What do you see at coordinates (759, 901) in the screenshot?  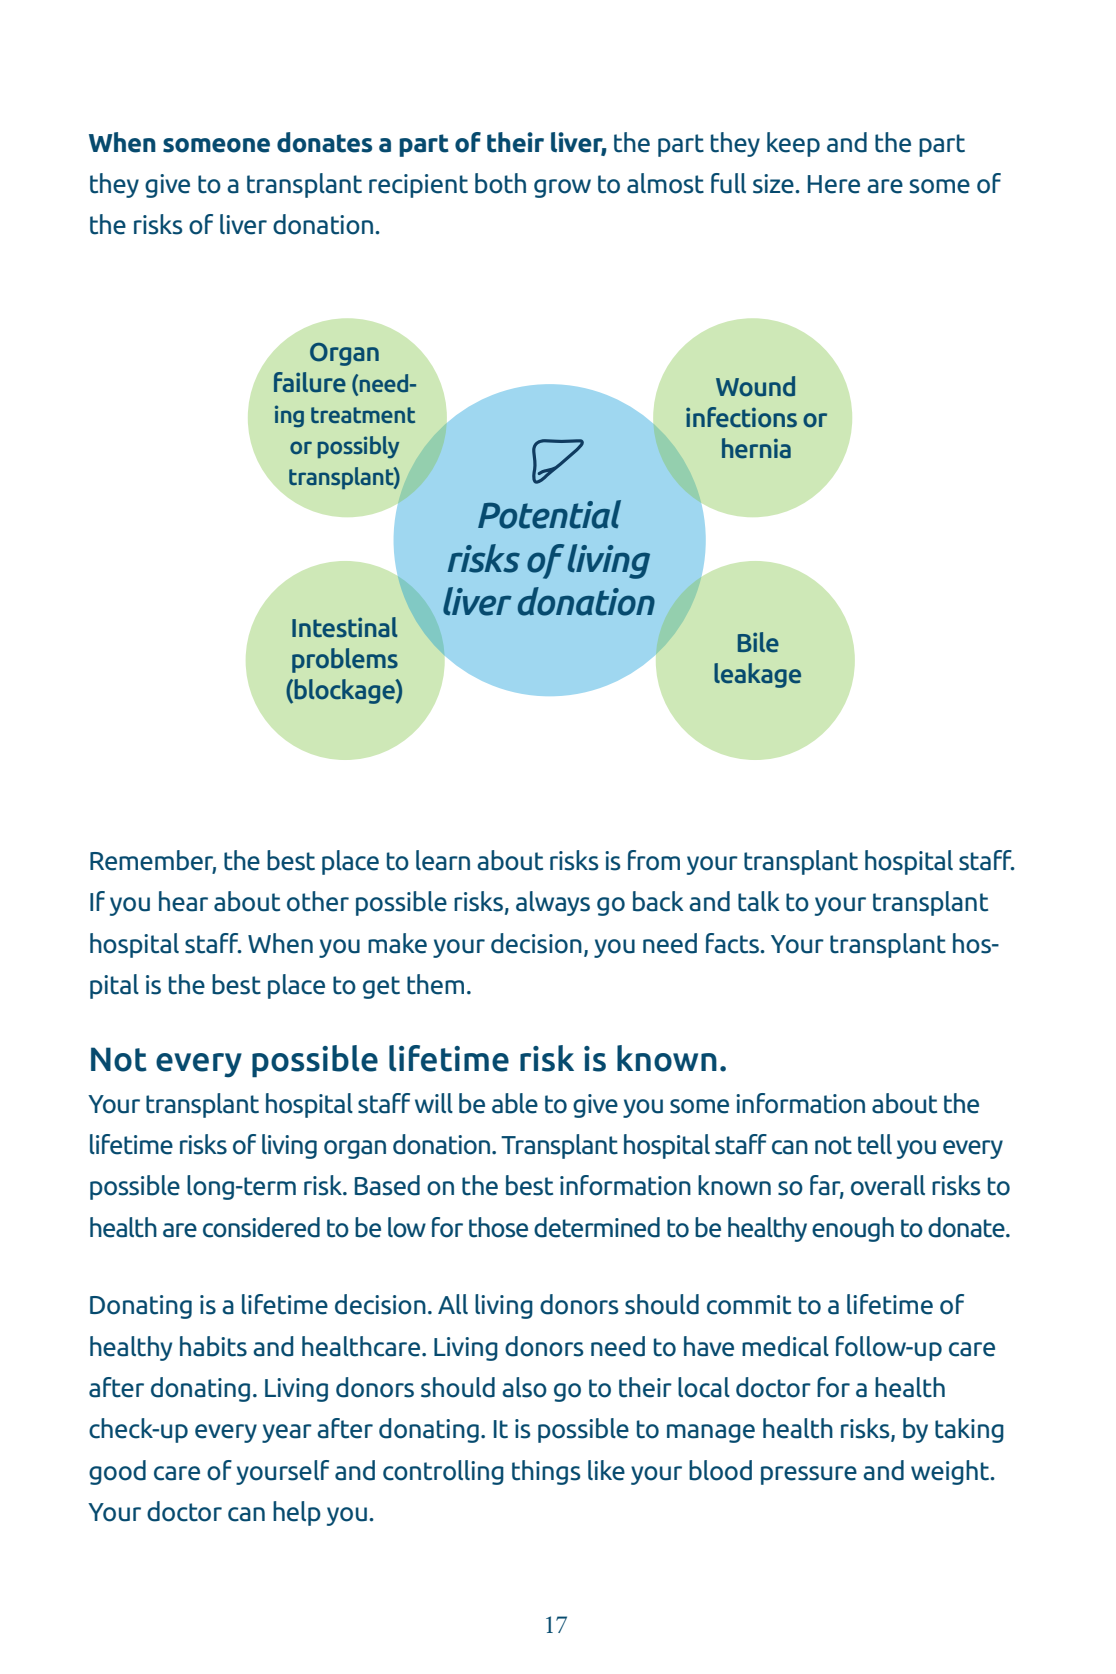 I see `talk` at bounding box center [759, 901].
